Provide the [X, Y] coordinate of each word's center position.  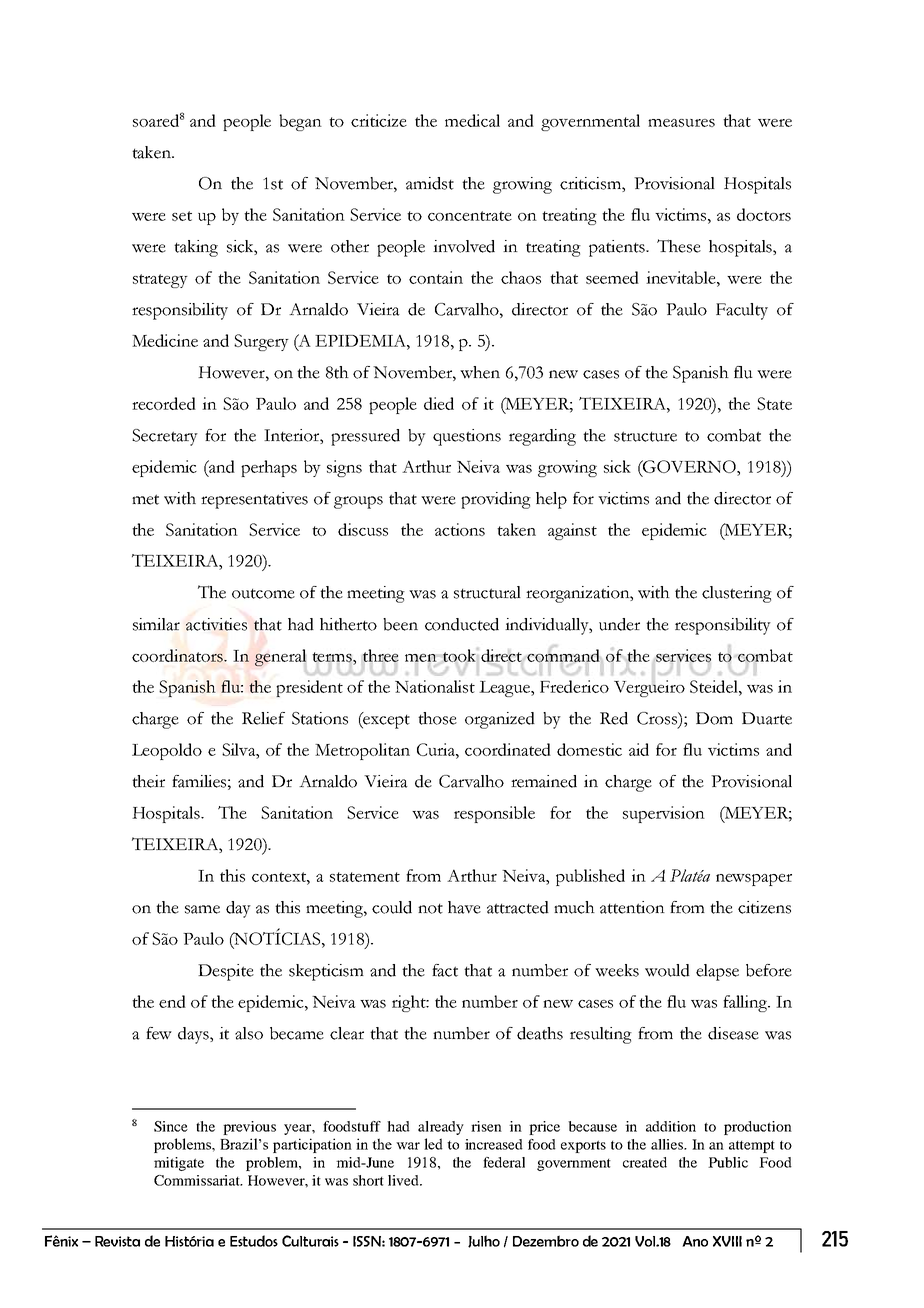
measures [681, 123]
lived [404, 1180]
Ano [695, 1241]
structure [645, 436]
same [202, 909]
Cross [658, 718]
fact [445, 970]
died [439, 403]
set [182, 216]
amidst [430, 183]
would [667, 970]
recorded [164, 403]
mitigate [179, 1164]
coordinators [178, 656]
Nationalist [435, 686]
